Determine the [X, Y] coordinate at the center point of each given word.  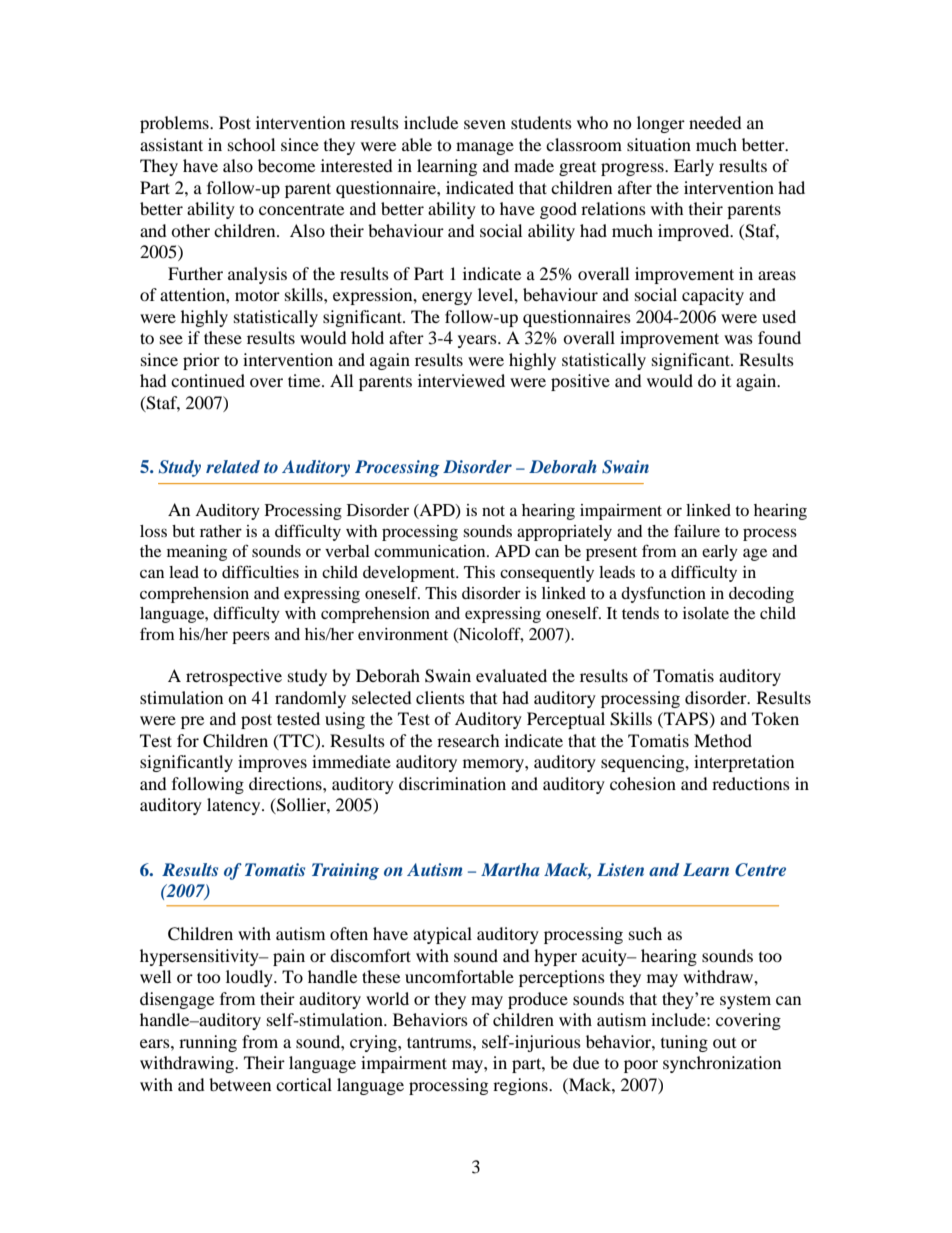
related [233, 466]
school [251, 144]
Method [723, 740]
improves [272, 763]
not [493, 511]
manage [485, 148]
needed [715, 122]
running [208, 1043]
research [468, 740]
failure [697, 530]
